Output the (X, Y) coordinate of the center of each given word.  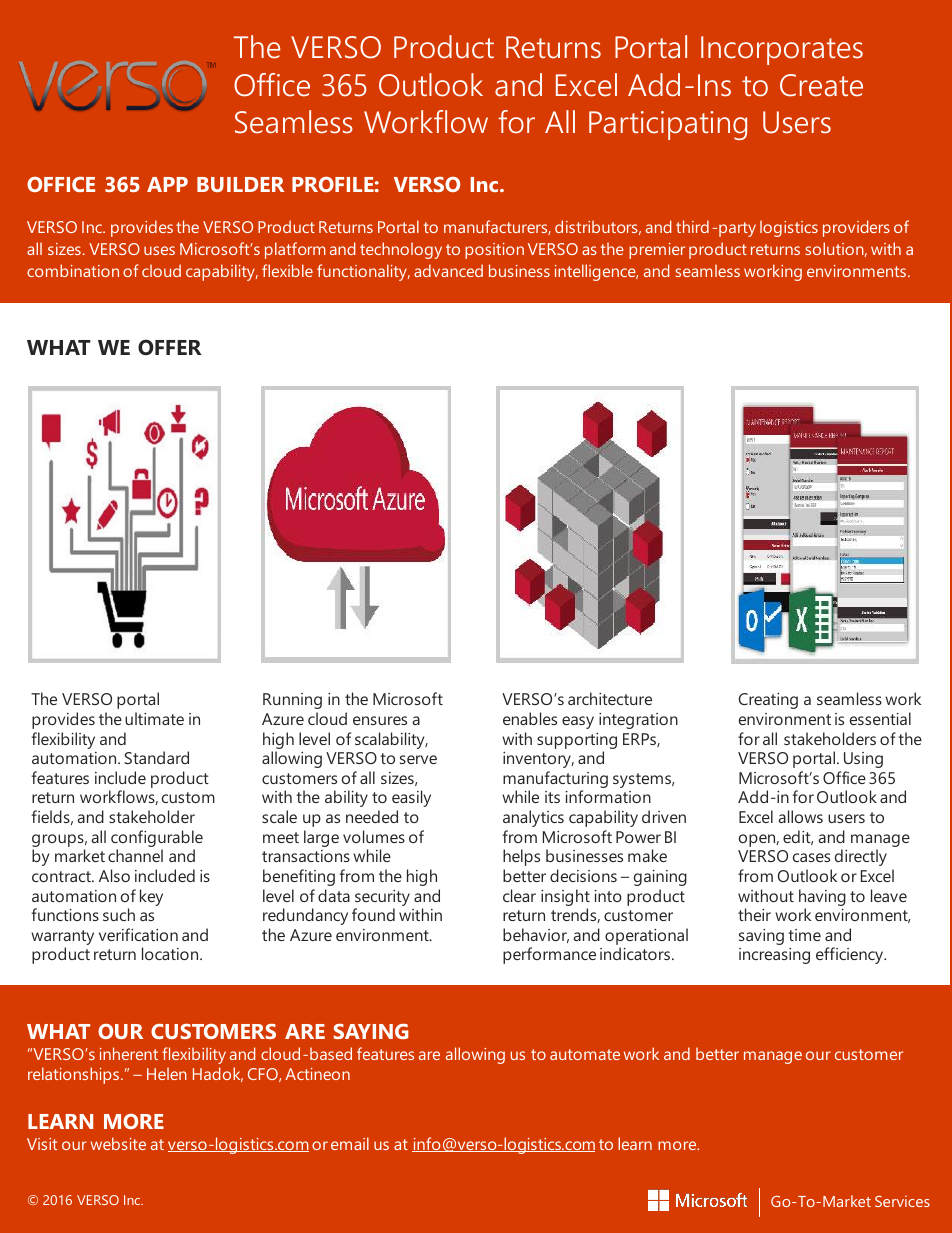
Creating (768, 701)
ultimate (154, 718)
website (118, 1143)
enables (530, 718)
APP (167, 184)
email (350, 1143)
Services (902, 1201)
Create (821, 85)
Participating (668, 125)
